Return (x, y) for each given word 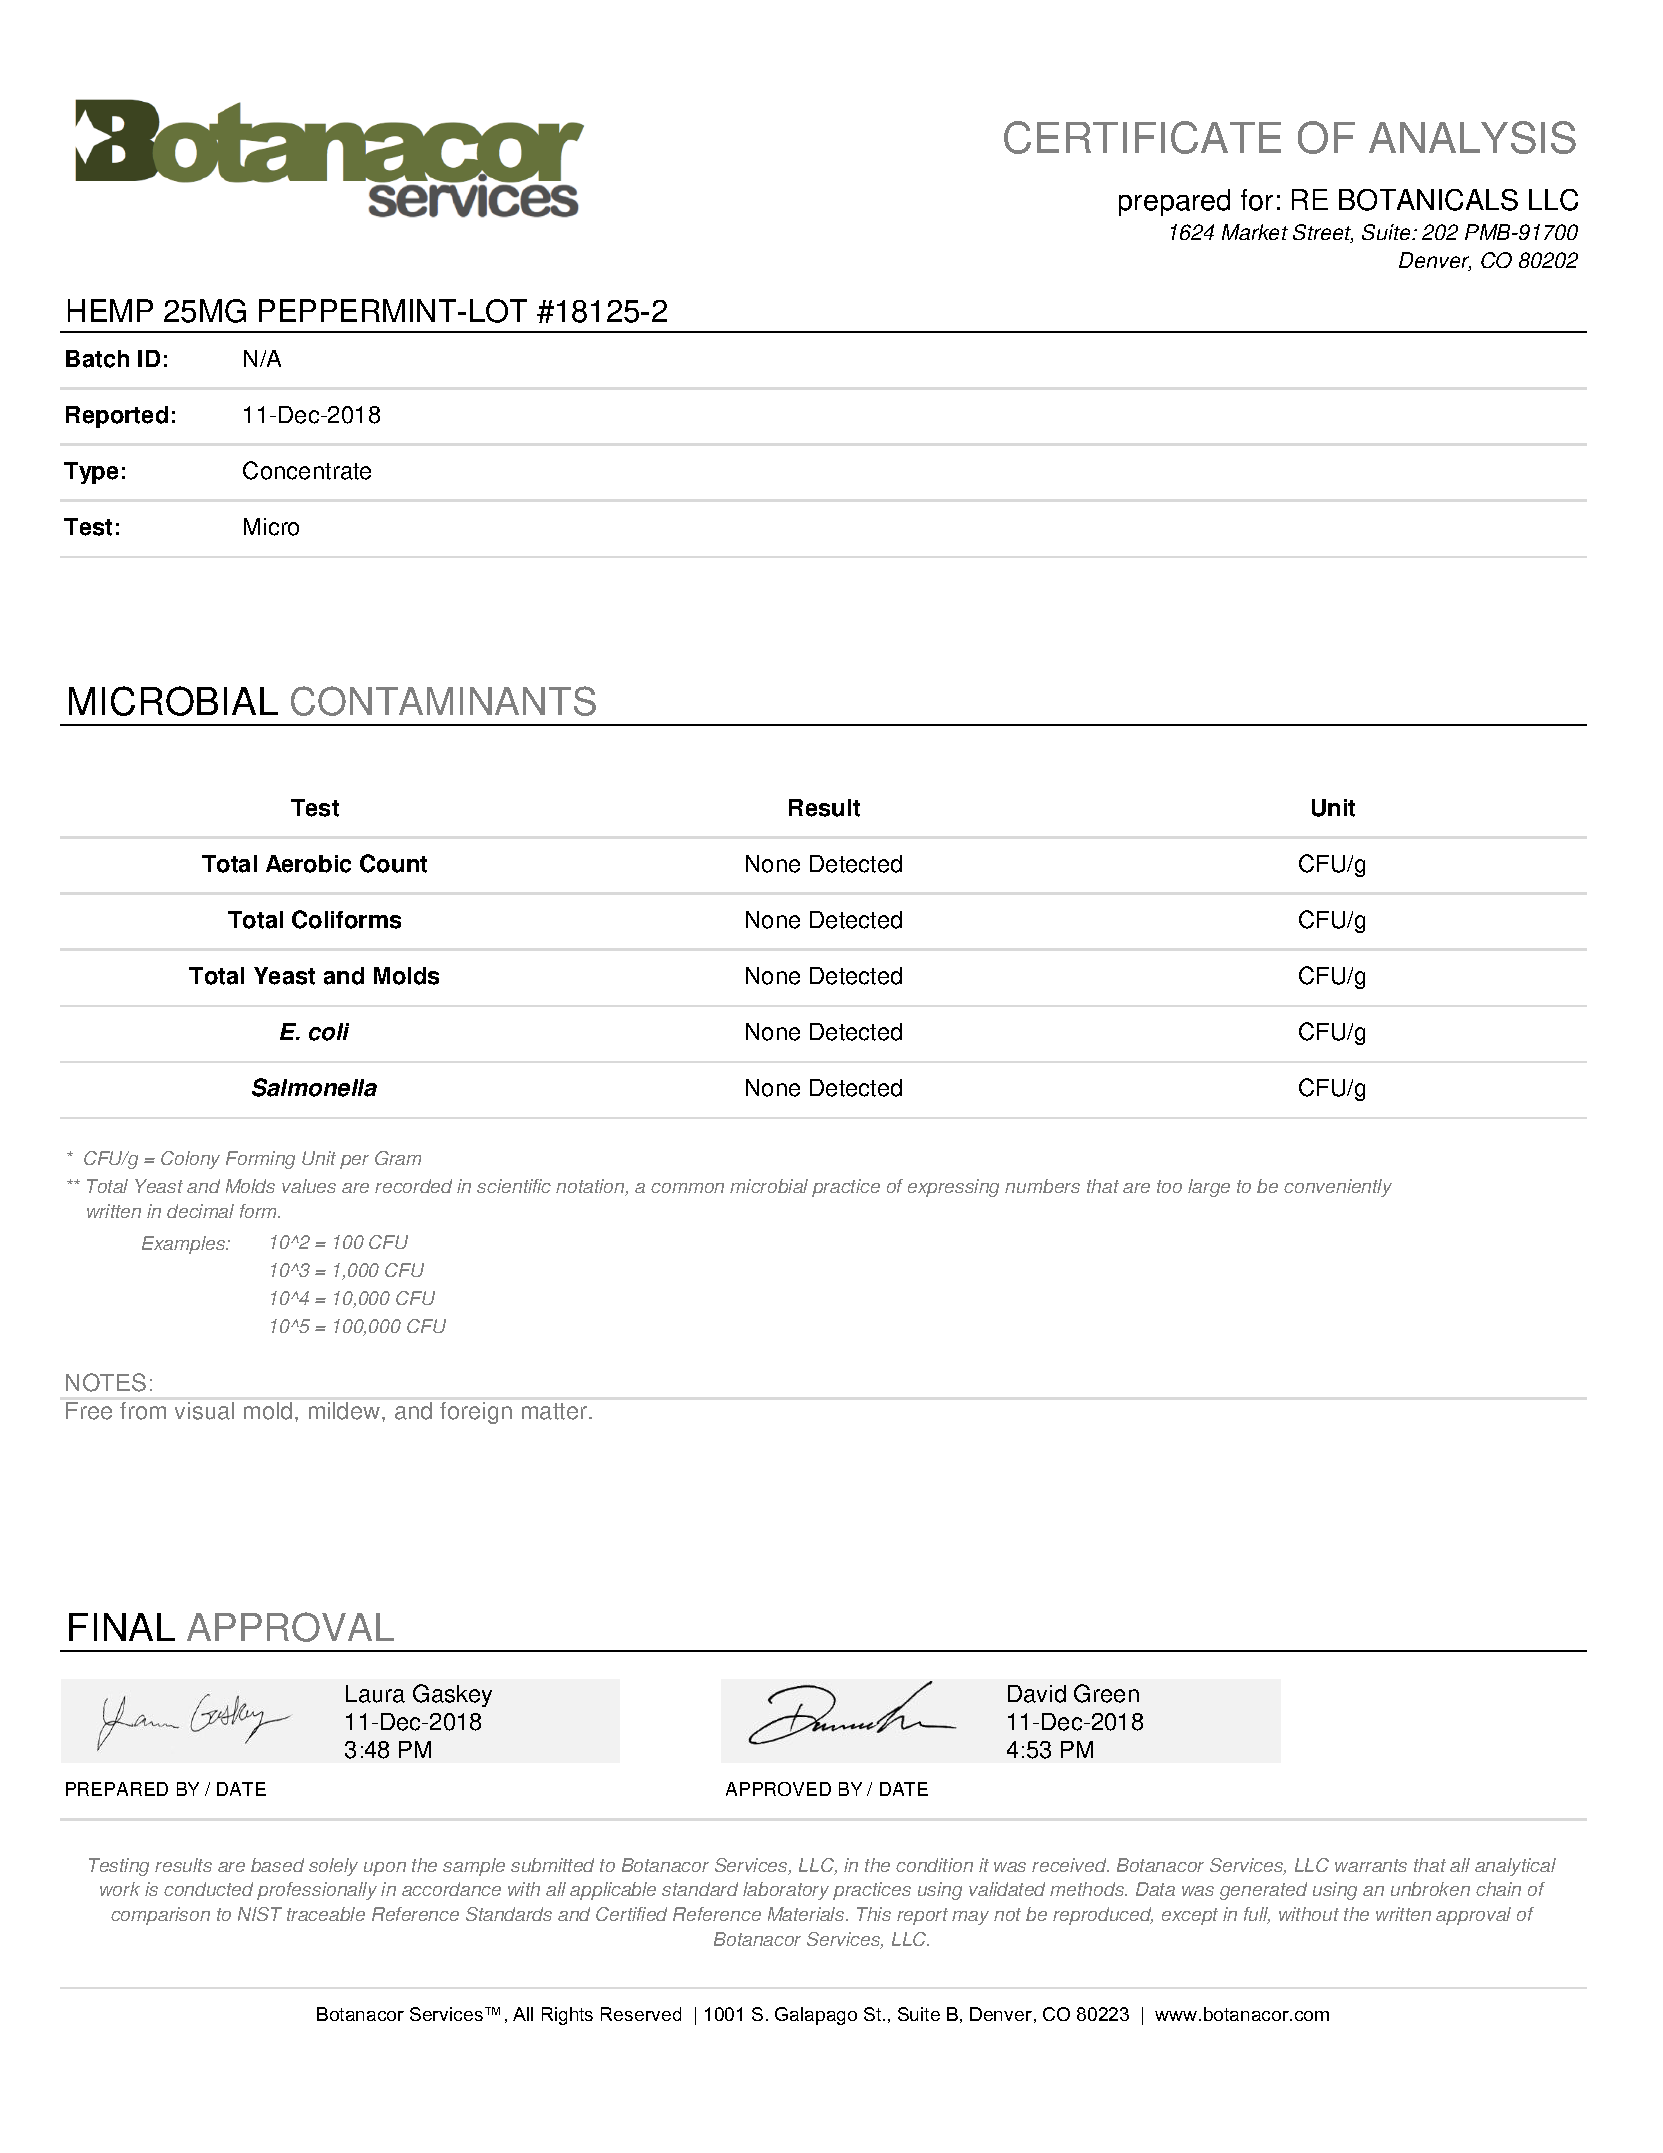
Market (1255, 232)
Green (1106, 1693)
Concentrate (307, 470)
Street (1323, 233)
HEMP (110, 310)
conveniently (1338, 1188)
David (1037, 1694)
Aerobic (308, 864)
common (687, 1188)
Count (393, 863)
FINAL (122, 1627)
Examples (185, 1245)
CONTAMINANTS (443, 701)
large (1209, 1188)
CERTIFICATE (1142, 137)
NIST (260, 1914)
